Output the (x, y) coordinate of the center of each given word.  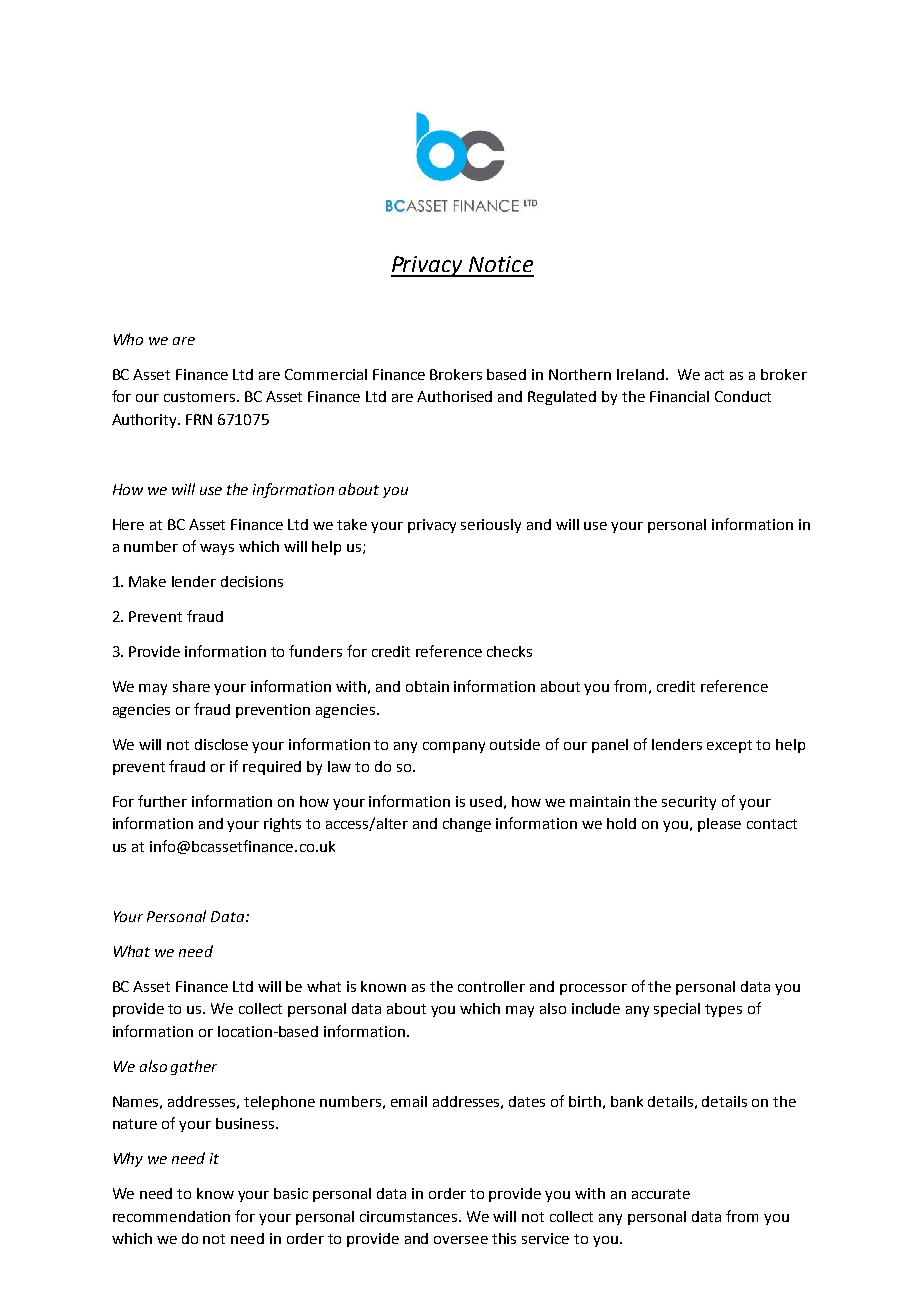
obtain (427, 686)
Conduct (743, 396)
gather (194, 1067)
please (719, 825)
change (467, 825)
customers (201, 397)
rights (282, 825)
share (191, 686)
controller (491, 986)
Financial (679, 396)
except (729, 746)
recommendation (171, 1216)
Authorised (454, 396)
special (677, 1010)
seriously (491, 526)
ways (217, 549)
